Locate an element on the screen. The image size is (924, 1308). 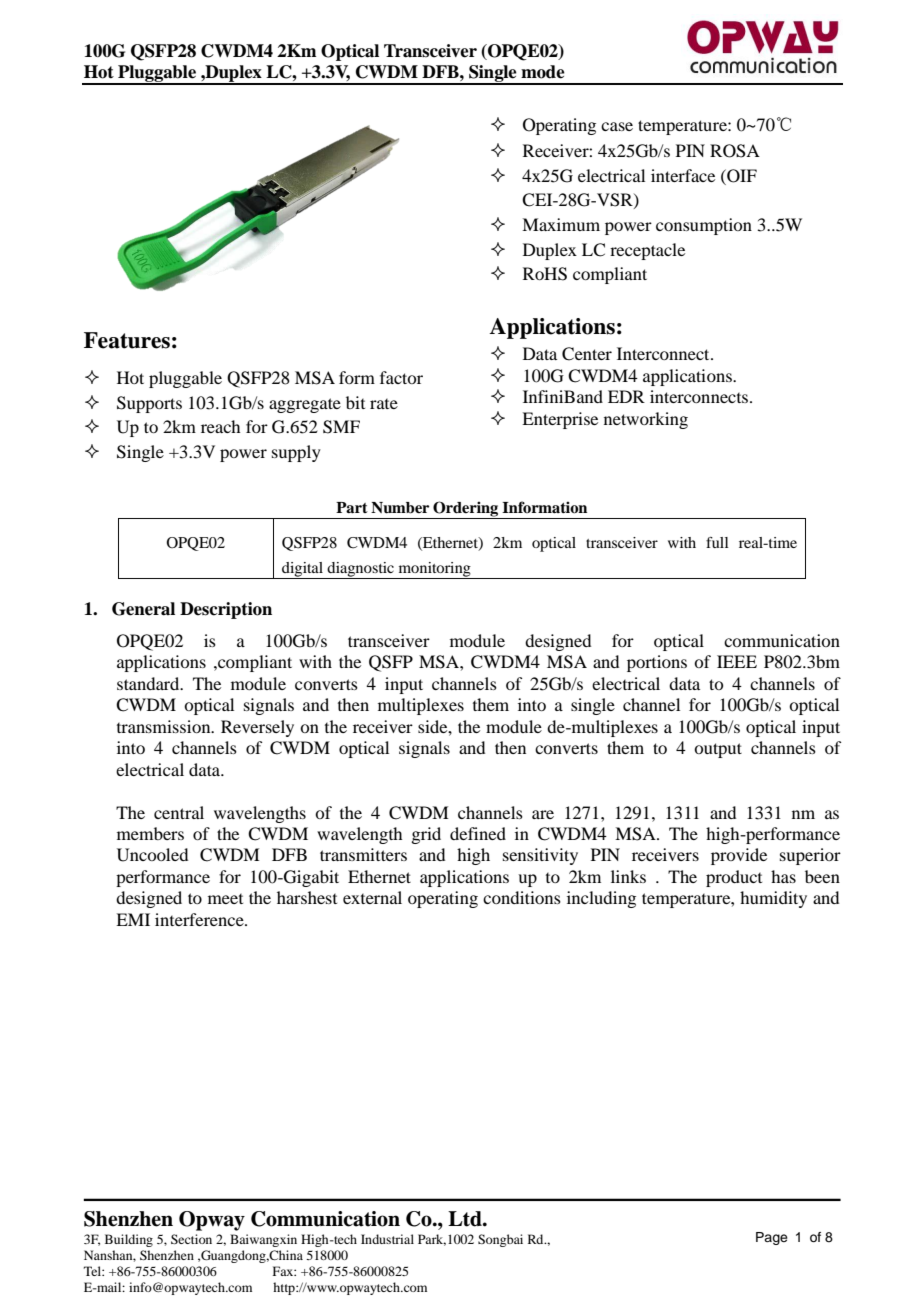
ROSA is located at coordinates (735, 151).
